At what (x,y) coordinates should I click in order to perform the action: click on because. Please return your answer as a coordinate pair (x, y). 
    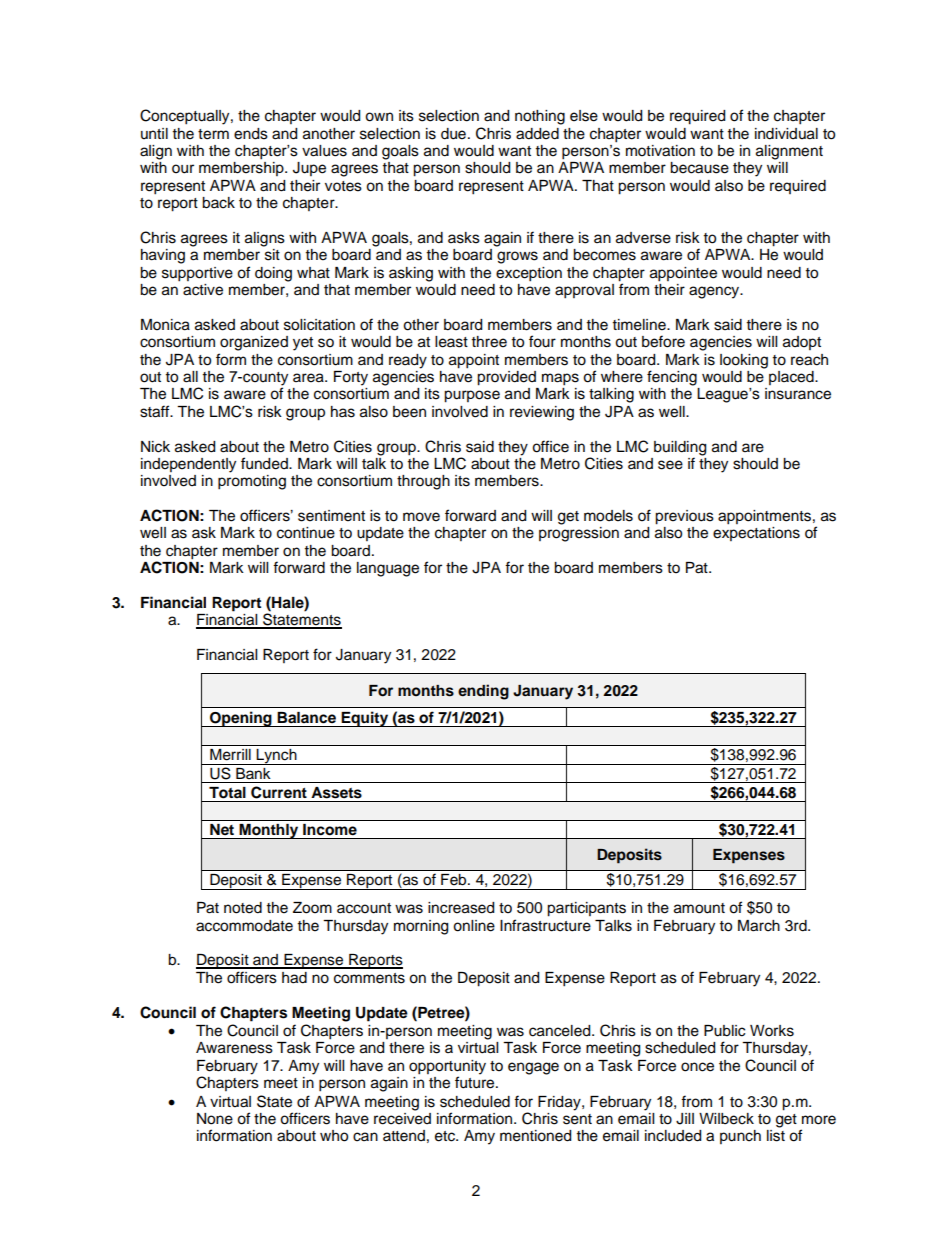
    Looking at the image, I should click on (699, 168).
